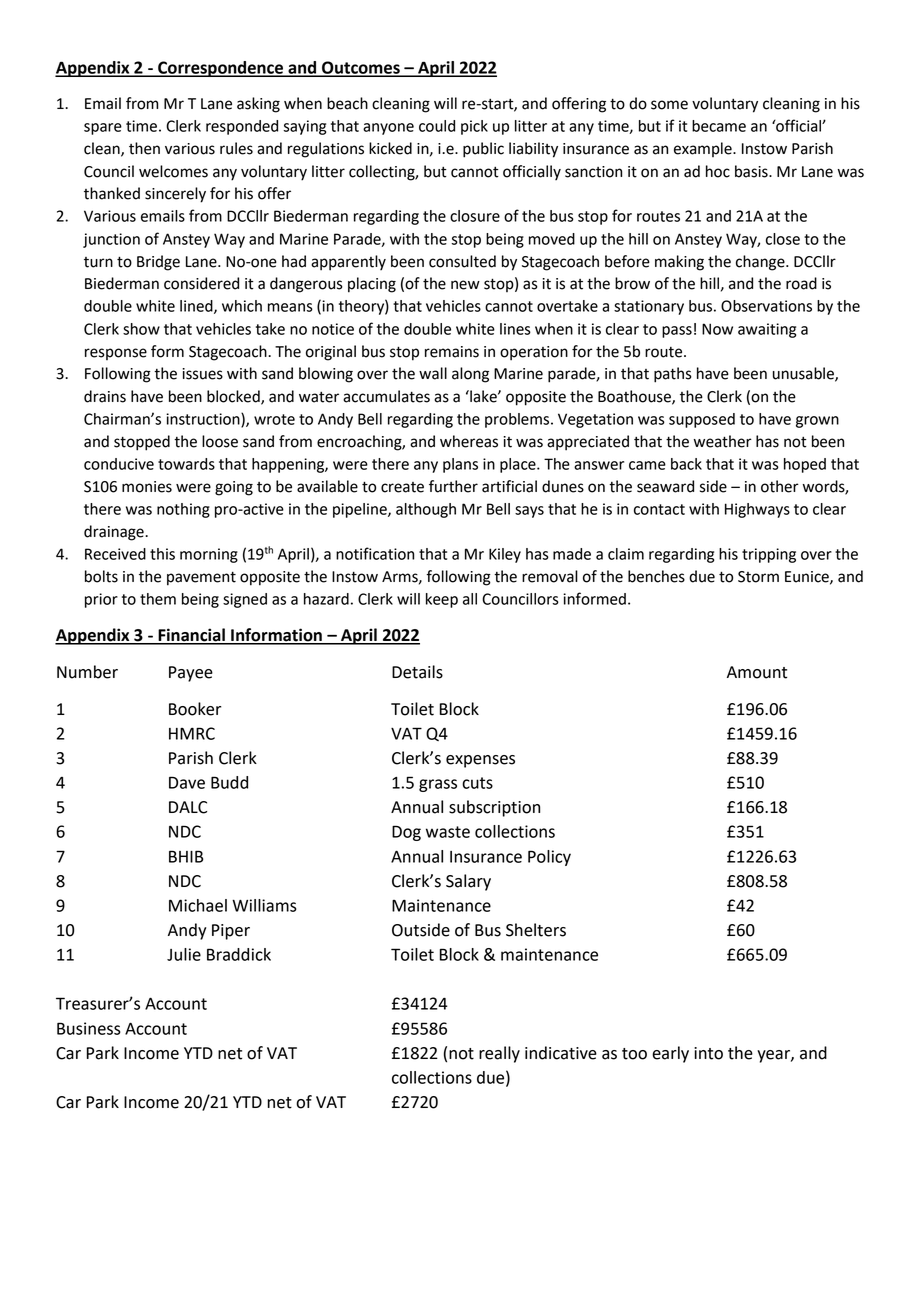  What do you see at coordinates (437, 126) in the document?
I see `could` at bounding box center [437, 126].
